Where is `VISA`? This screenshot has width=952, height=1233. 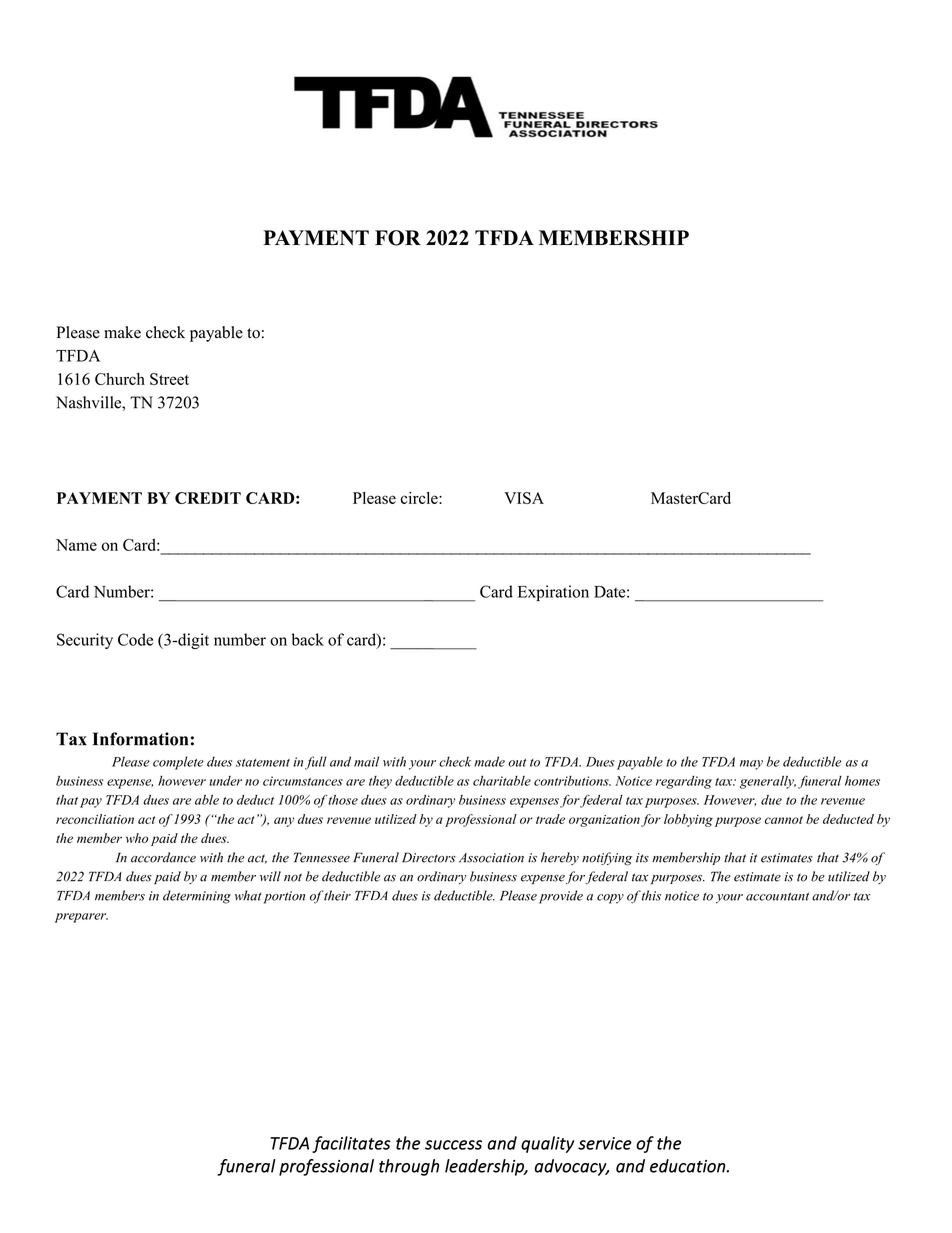 VISA is located at coordinates (524, 498).
